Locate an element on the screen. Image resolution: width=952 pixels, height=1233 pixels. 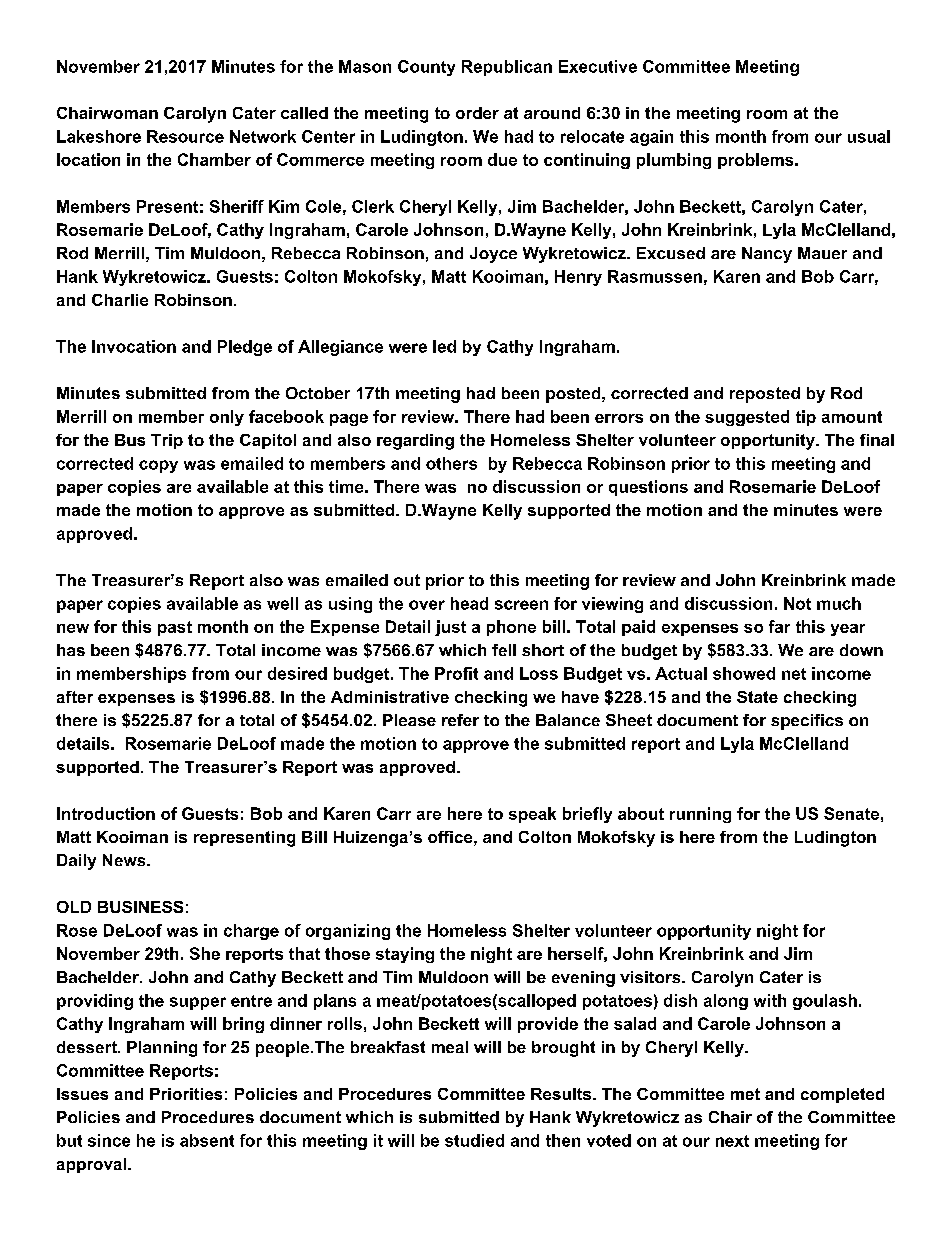
problems is located at coordinates (757, 161).
